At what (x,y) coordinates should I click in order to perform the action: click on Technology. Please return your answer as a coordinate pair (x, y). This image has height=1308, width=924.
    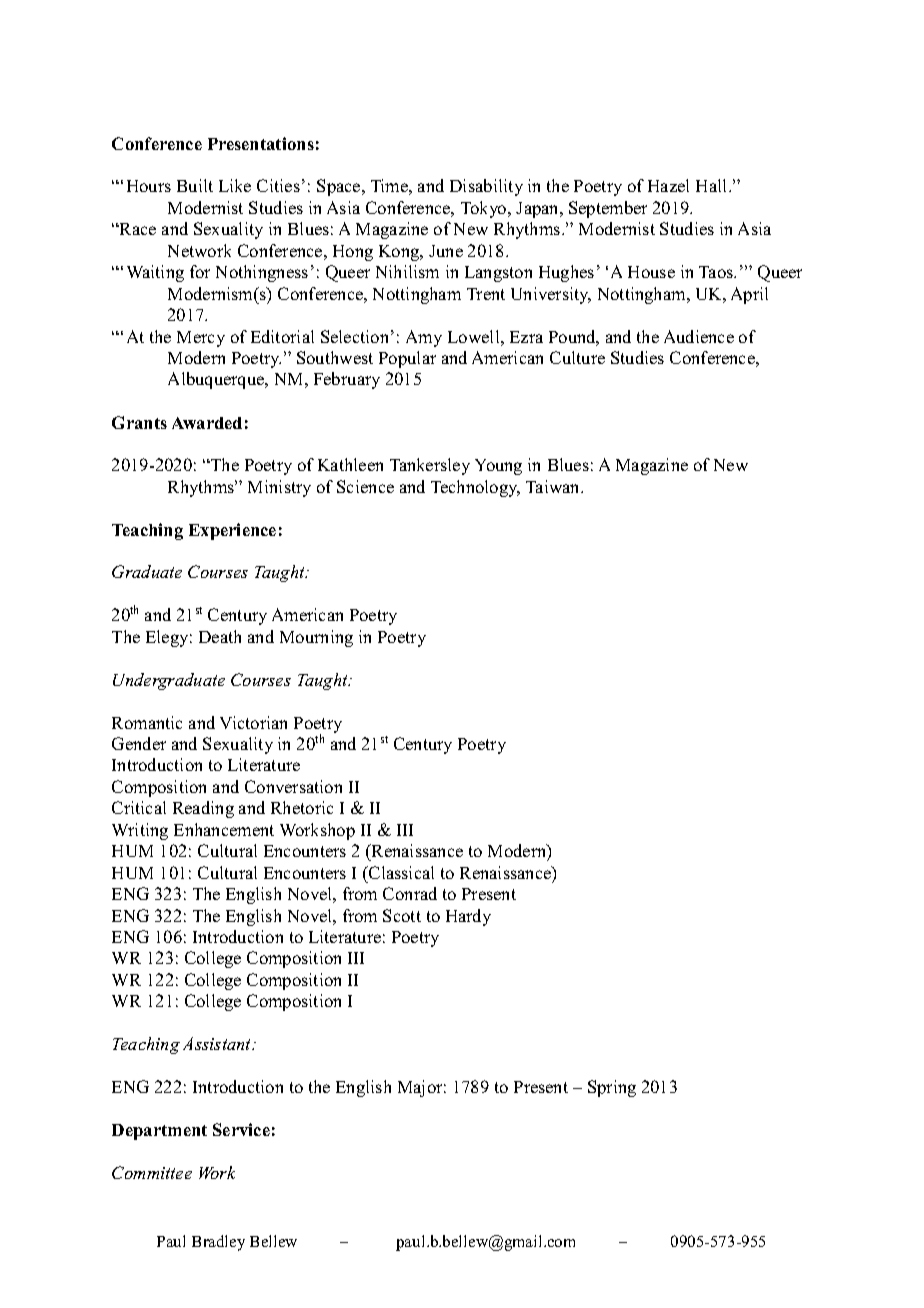
    Looking at the image, I should click on (475, 488).
